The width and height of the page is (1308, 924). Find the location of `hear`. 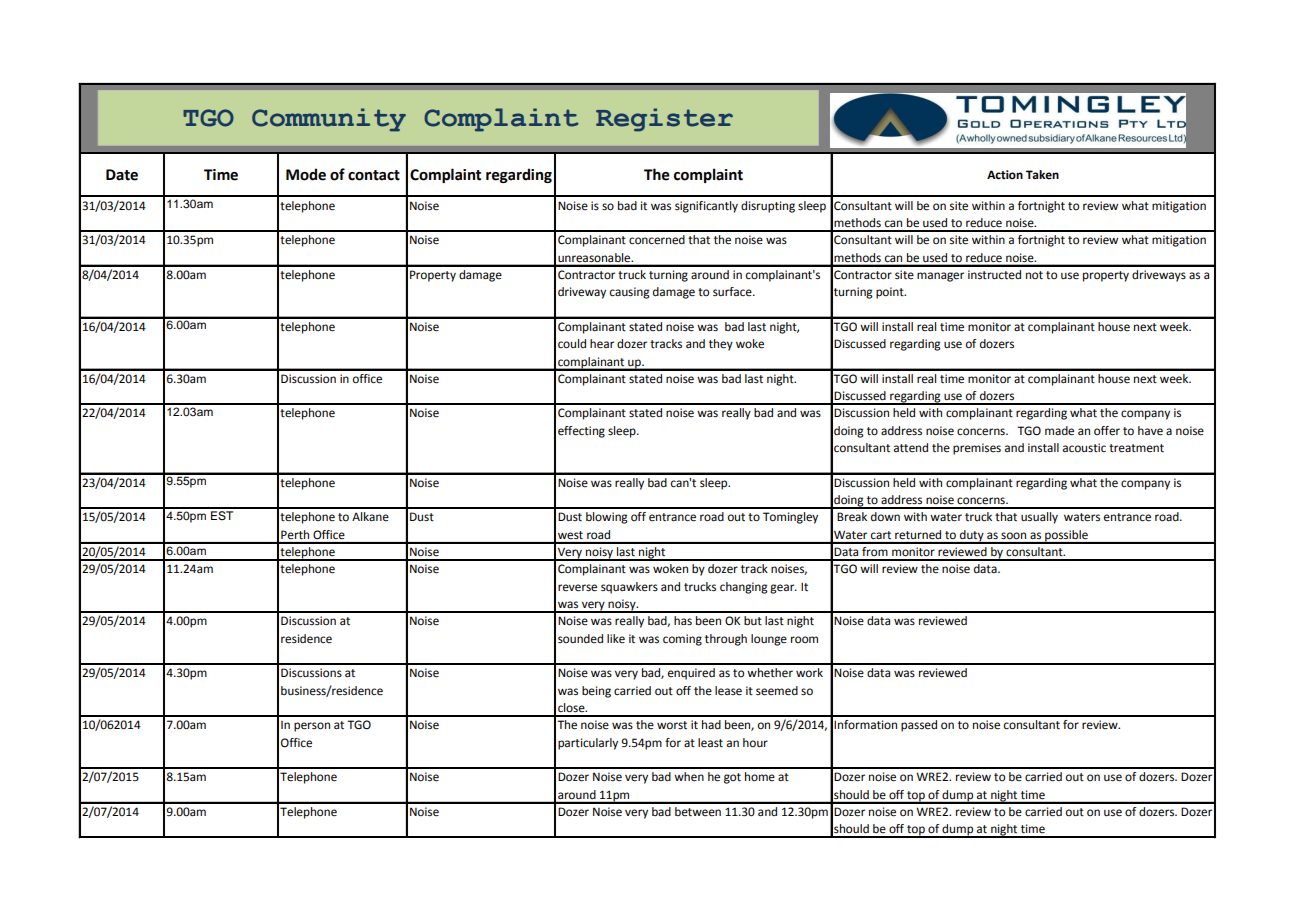

hear is located at coordinates (602, 344).
